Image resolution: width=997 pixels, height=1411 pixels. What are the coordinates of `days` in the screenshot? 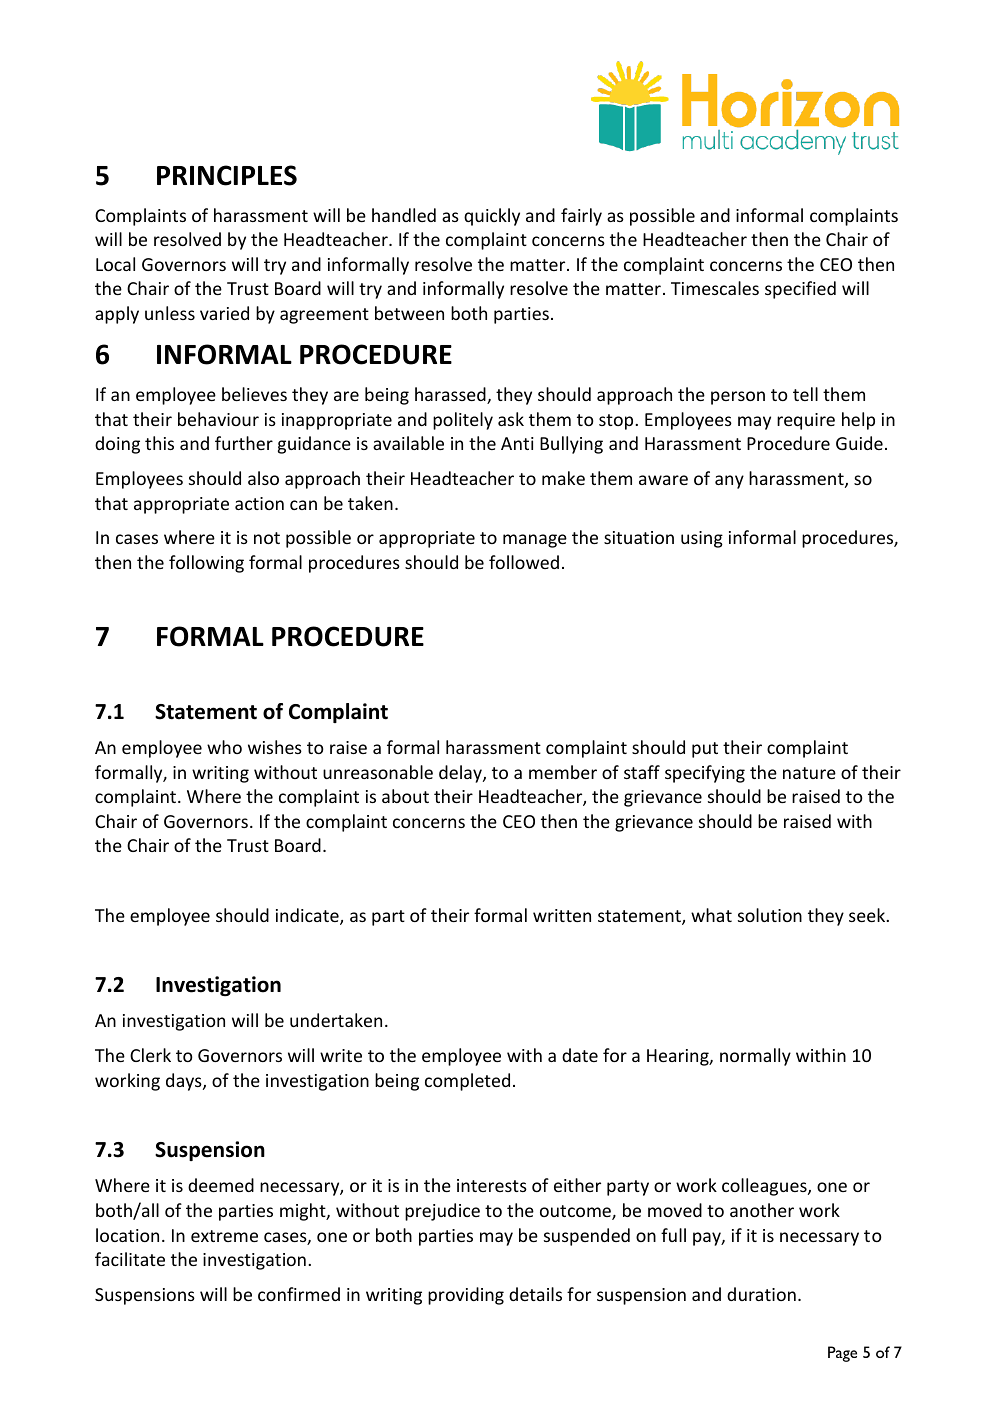 It's located at (185, 1082).
